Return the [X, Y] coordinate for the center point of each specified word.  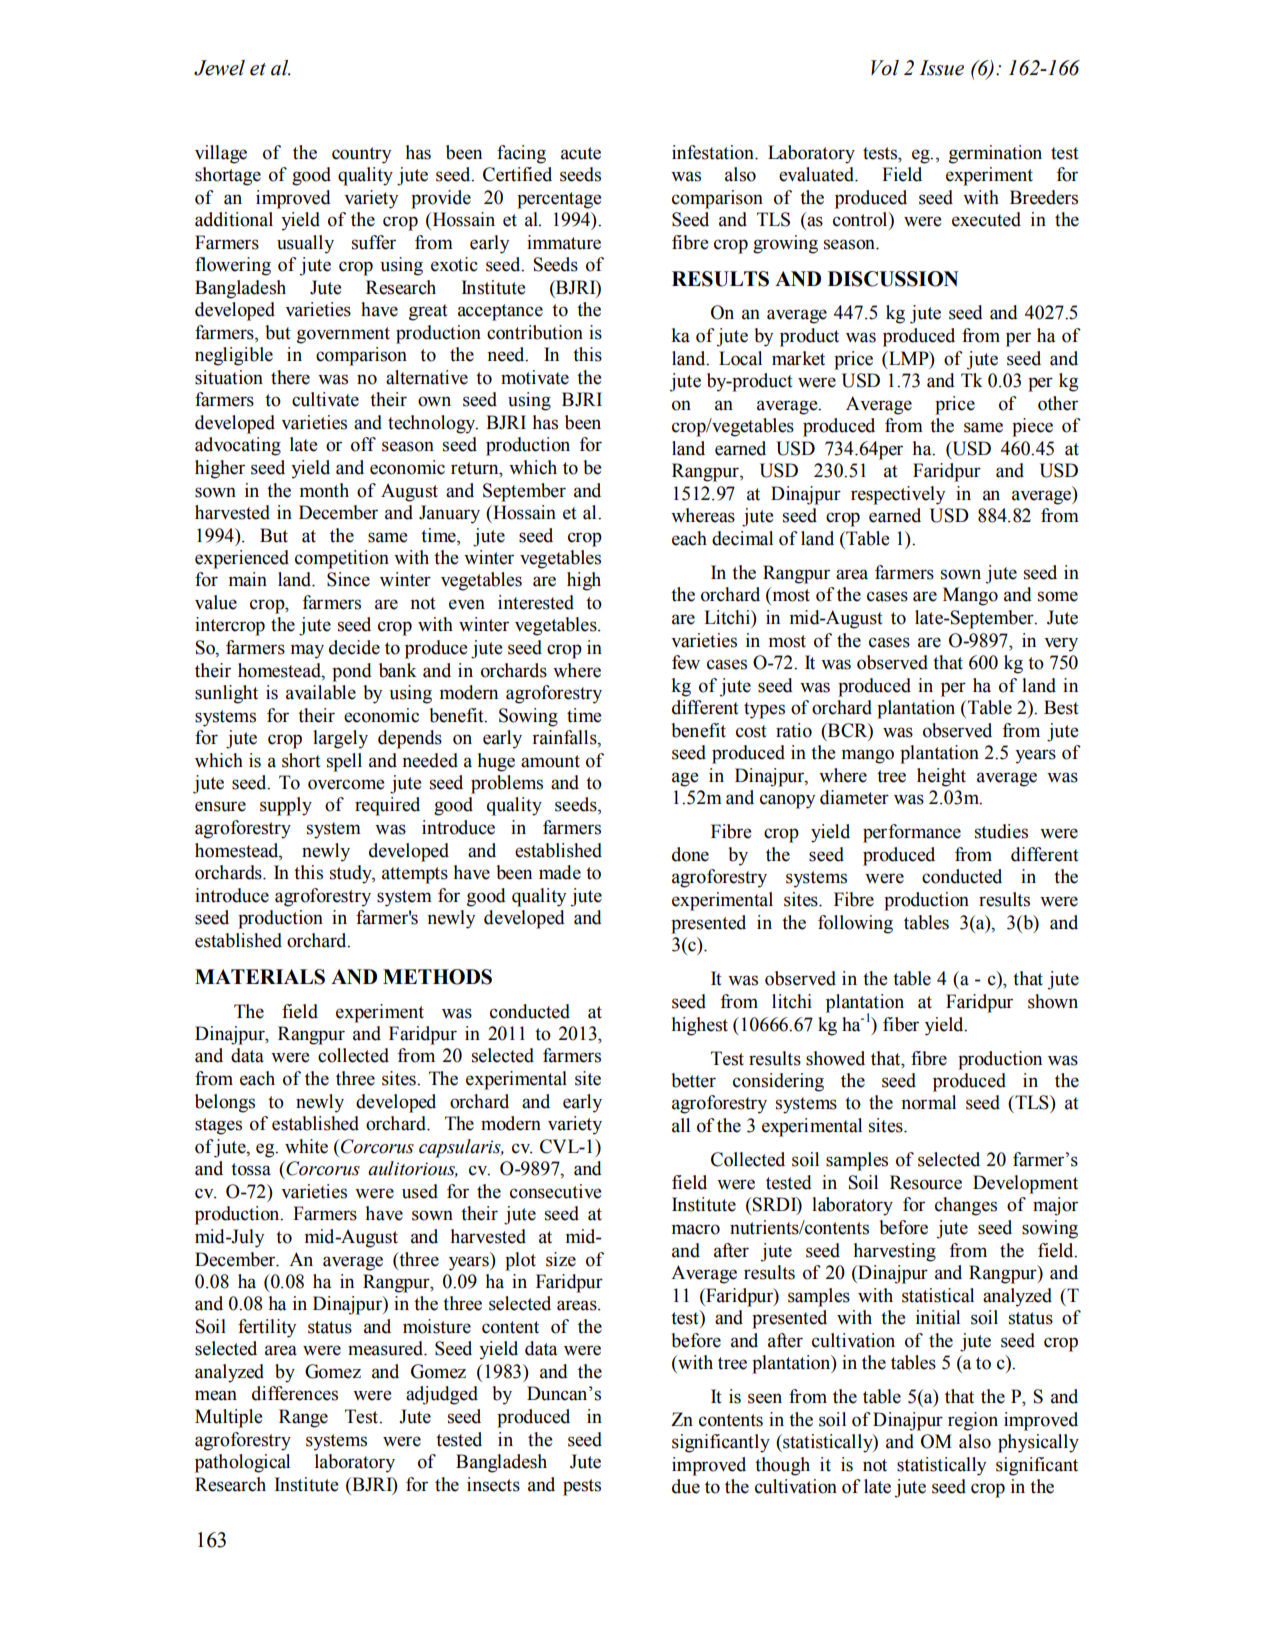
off [363, 444]
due [686, 1486]
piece [1032, 427]
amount [550, 761]
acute [581, 153]
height [941, 777]
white [306, 1146]
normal [928, 1102]
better [693, 1080]
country [361, 155]
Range [303, 1418]
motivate [535, 377]
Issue [941, 68]
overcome [346, 784]
